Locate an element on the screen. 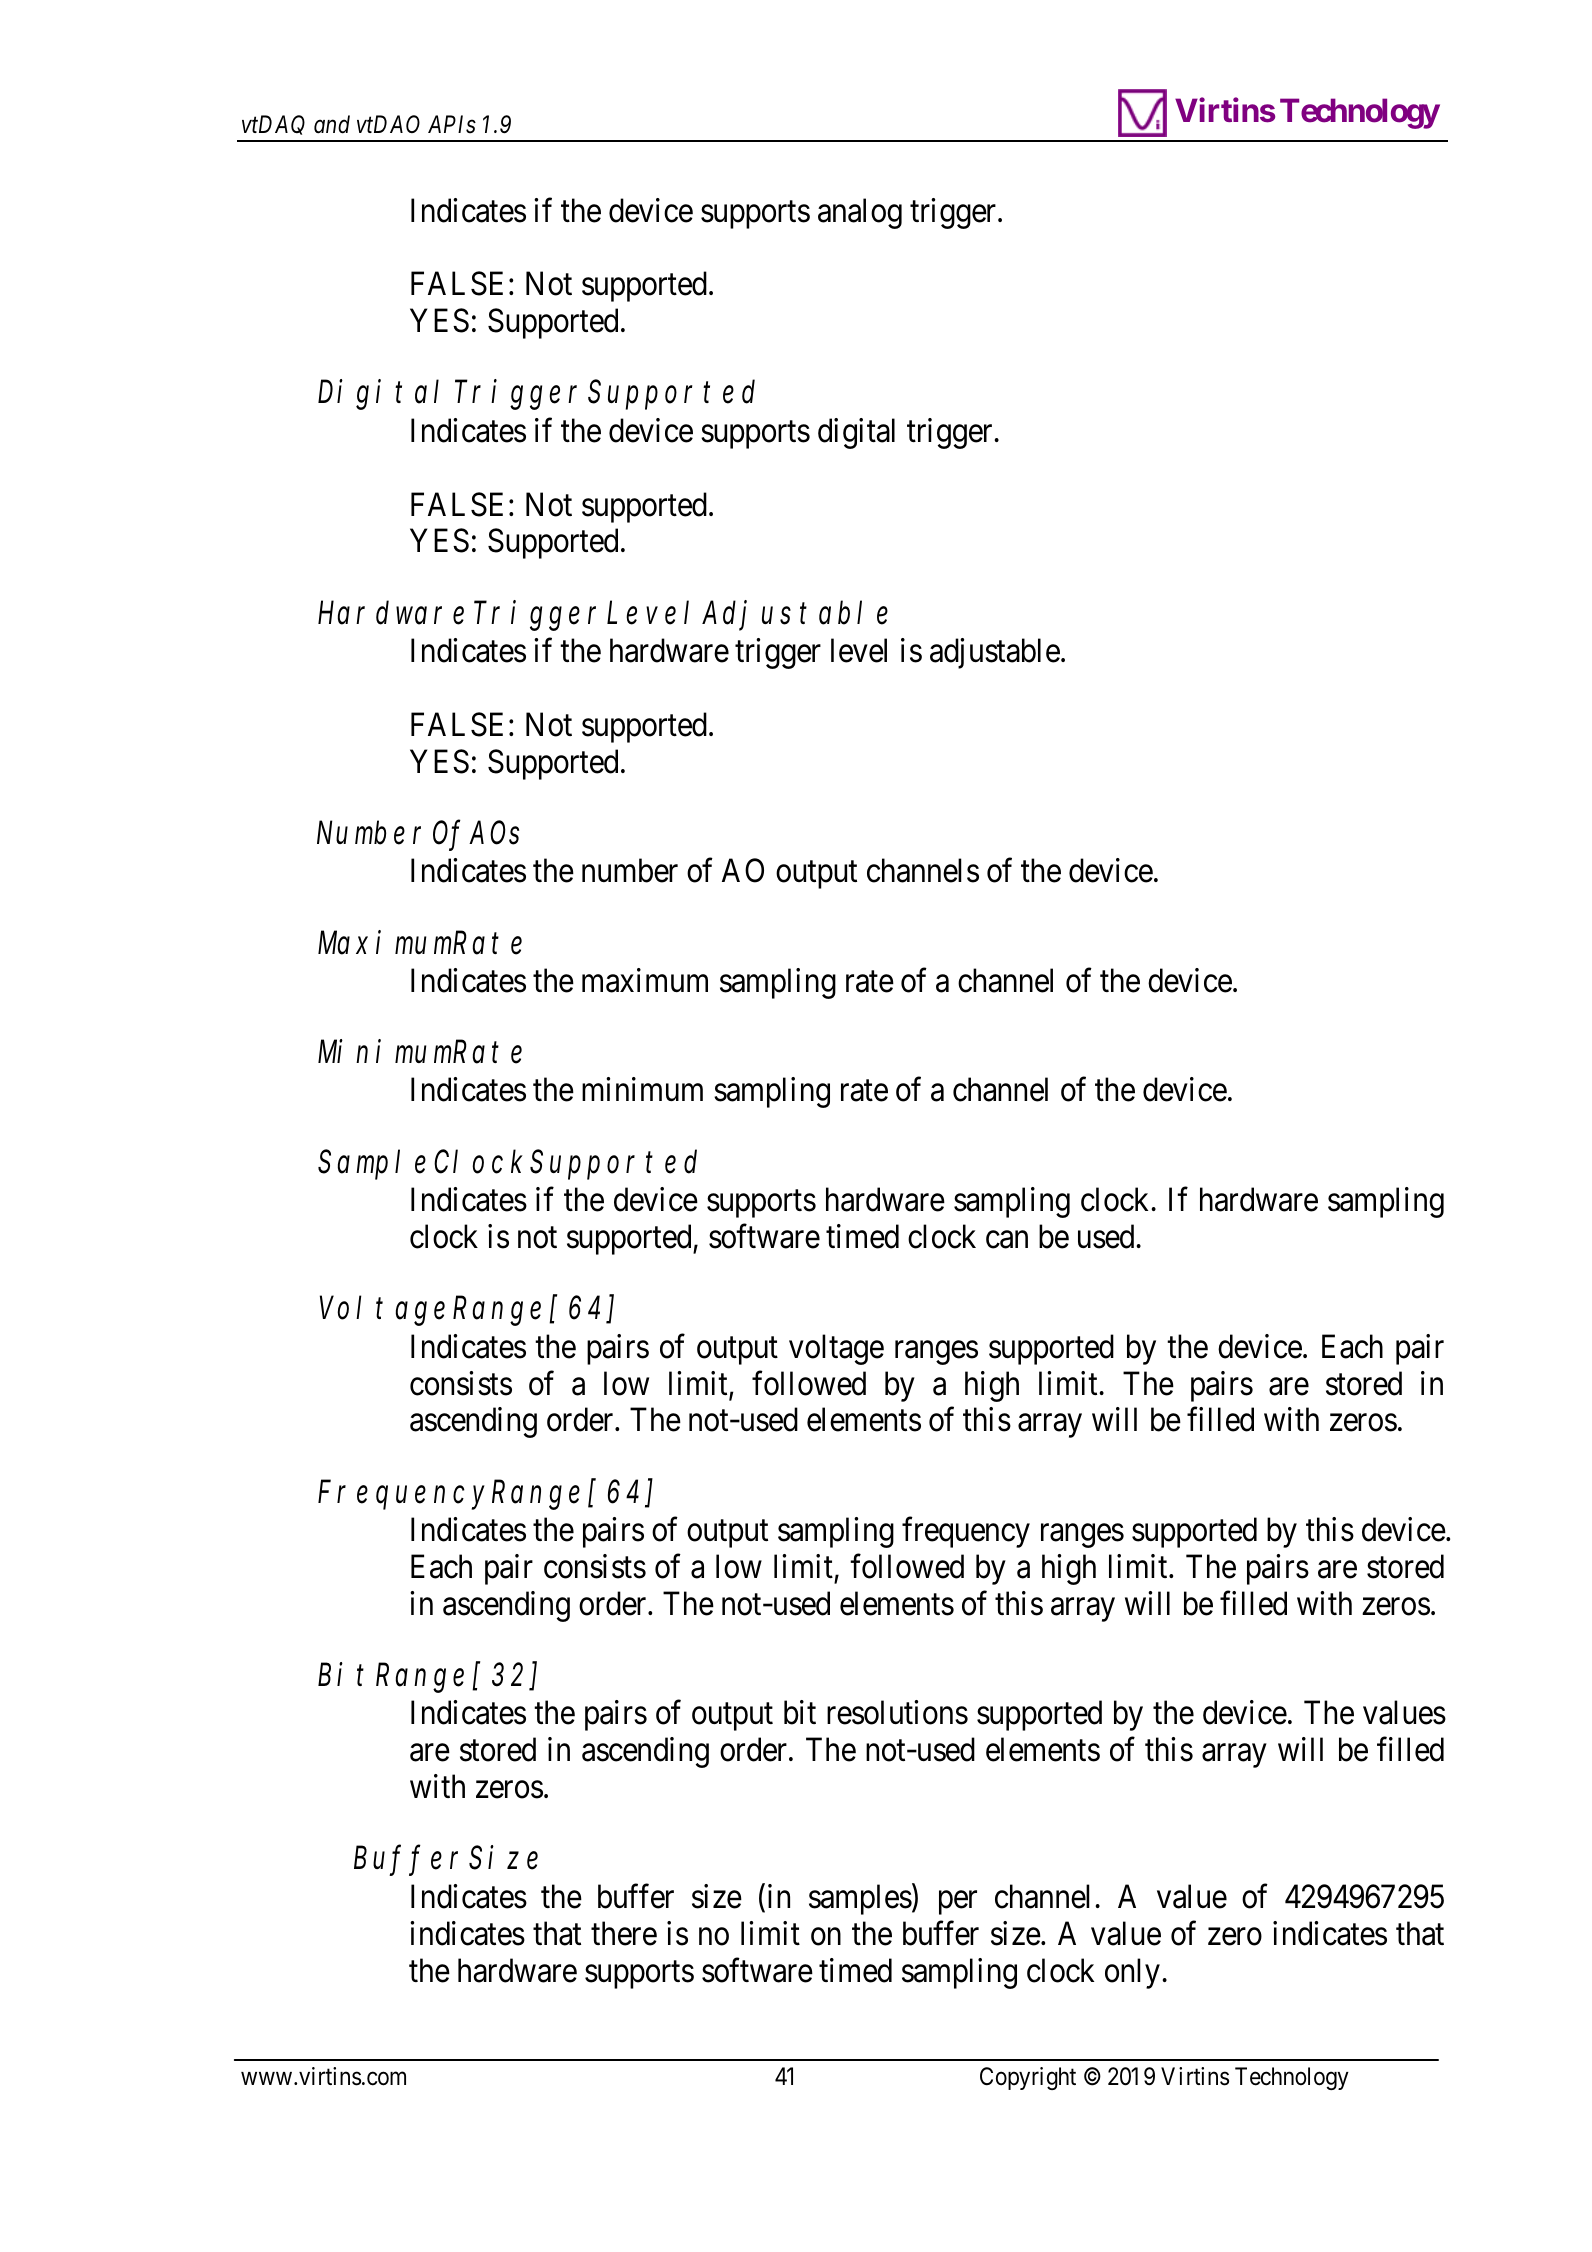 This screenshot has height=2252, width=1592. can is located at coordinates (1007, 1240).
